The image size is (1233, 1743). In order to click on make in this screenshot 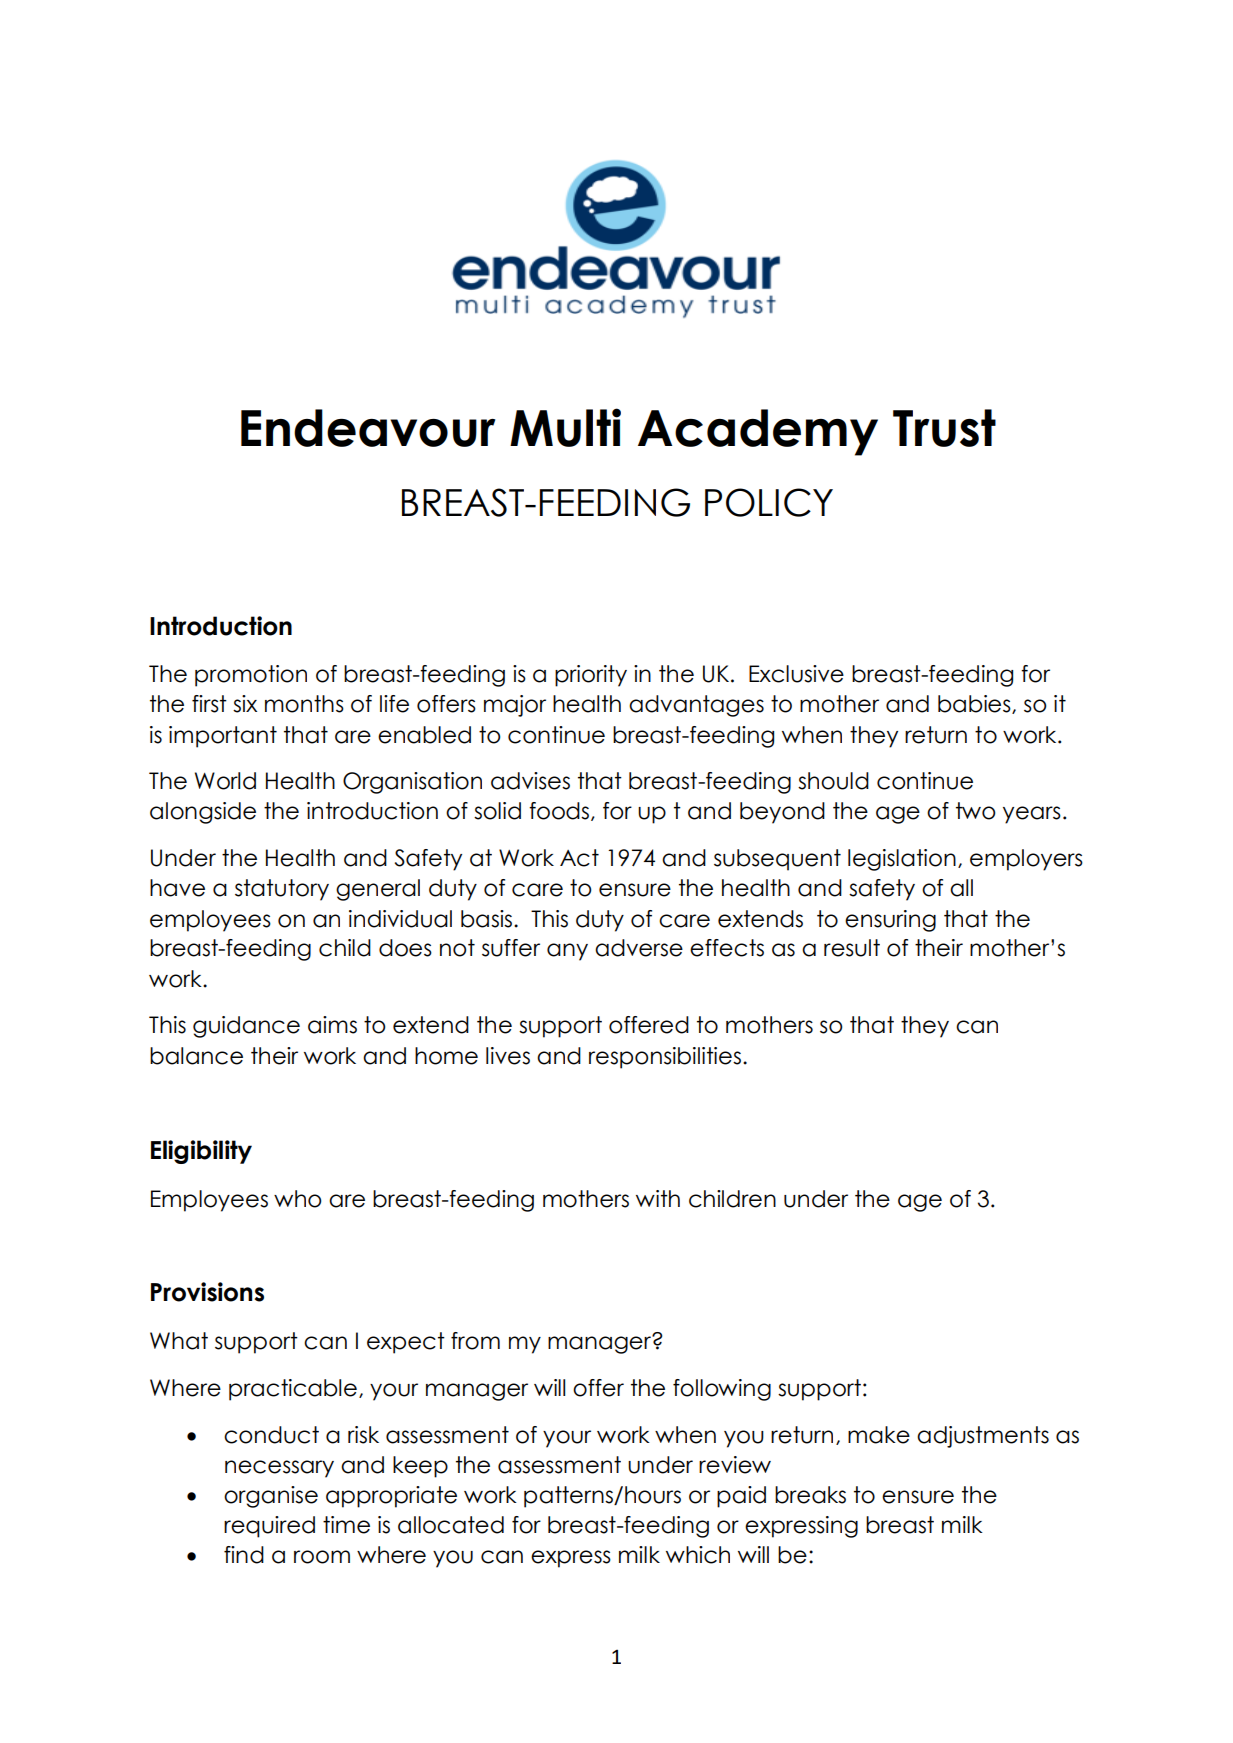, I will do `click(879, 1435)`.
